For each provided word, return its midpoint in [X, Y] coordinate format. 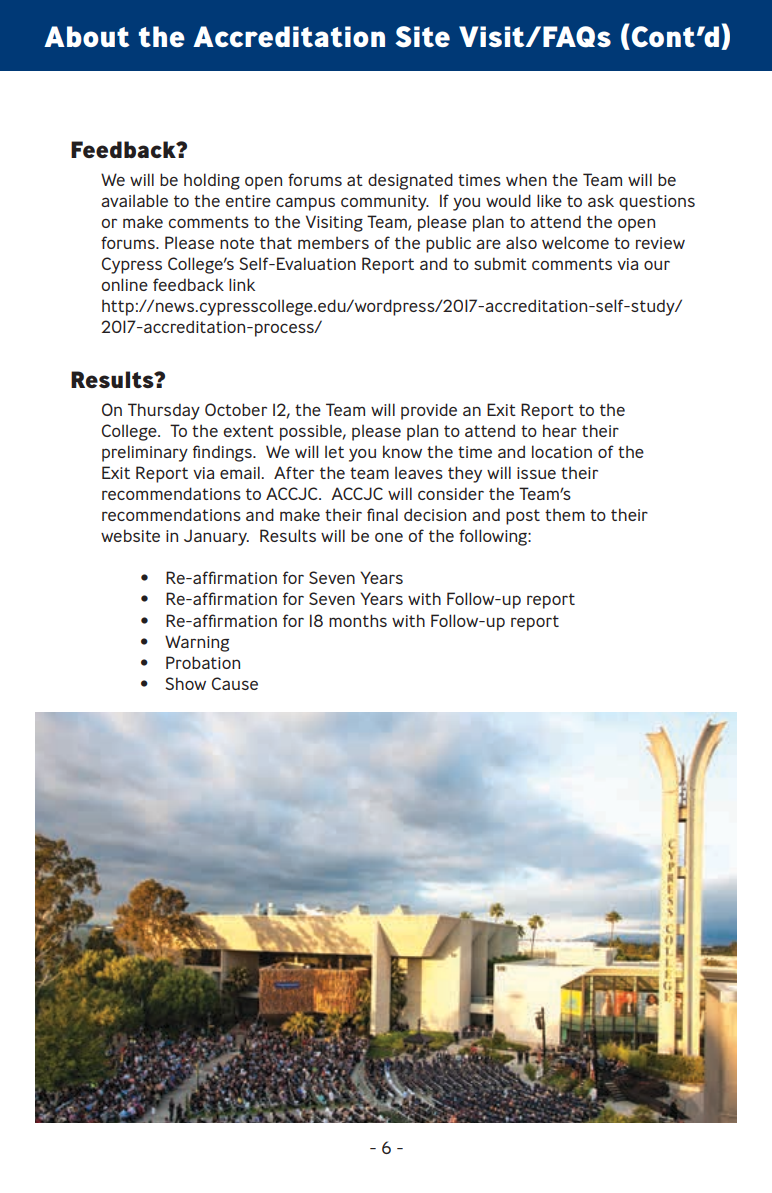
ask [601, 200]
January [216, 537]
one [389, 537]
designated [410, 181]
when [526, 179]
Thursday [164, 411]
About [87, 36]
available [134, 200]
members [333, 242]
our [657, 265]
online [124, 284]
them [565, 514]
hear [560, 430]
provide [429, 411]
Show [185, 683]
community [385, 203]
